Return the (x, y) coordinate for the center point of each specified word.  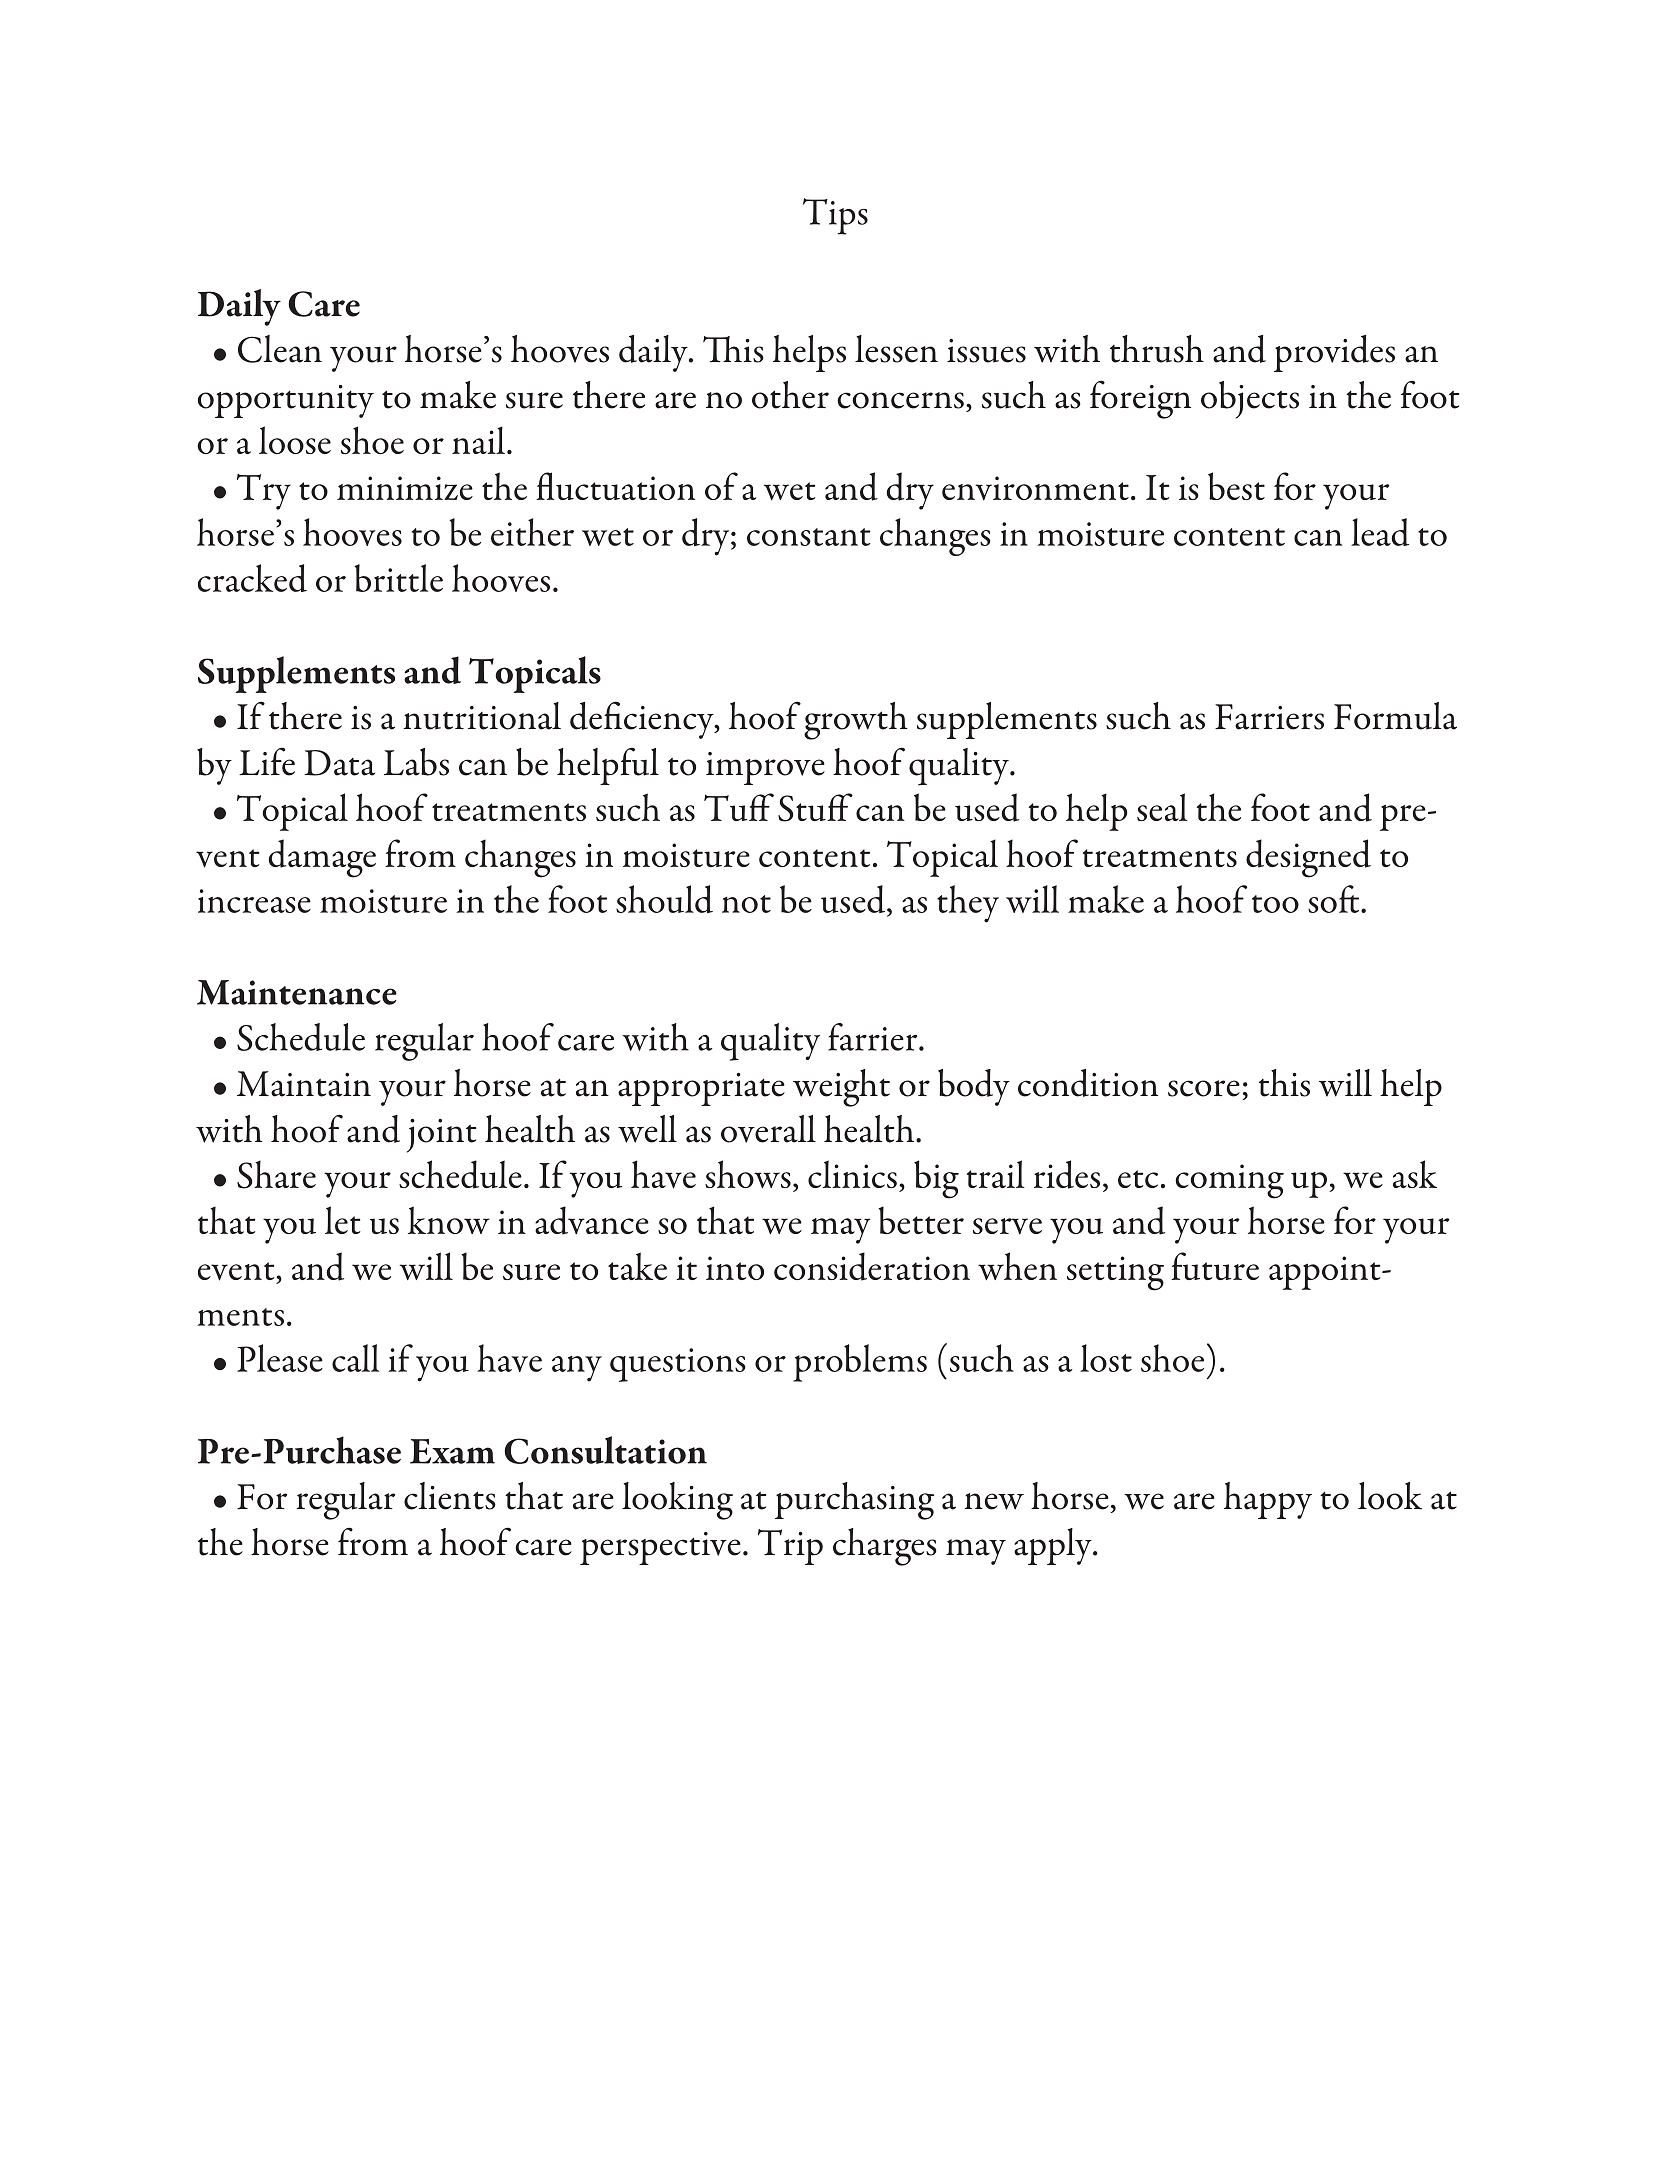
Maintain (304, 1084)
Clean (280, 349)
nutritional (482, 716)
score (1204, 1088)
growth (856, 721)
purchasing (854, 1501)
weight (841, 1088)
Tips (835, 216)
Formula (1395, 716)
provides (1334, 353)
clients (450, 1496)
